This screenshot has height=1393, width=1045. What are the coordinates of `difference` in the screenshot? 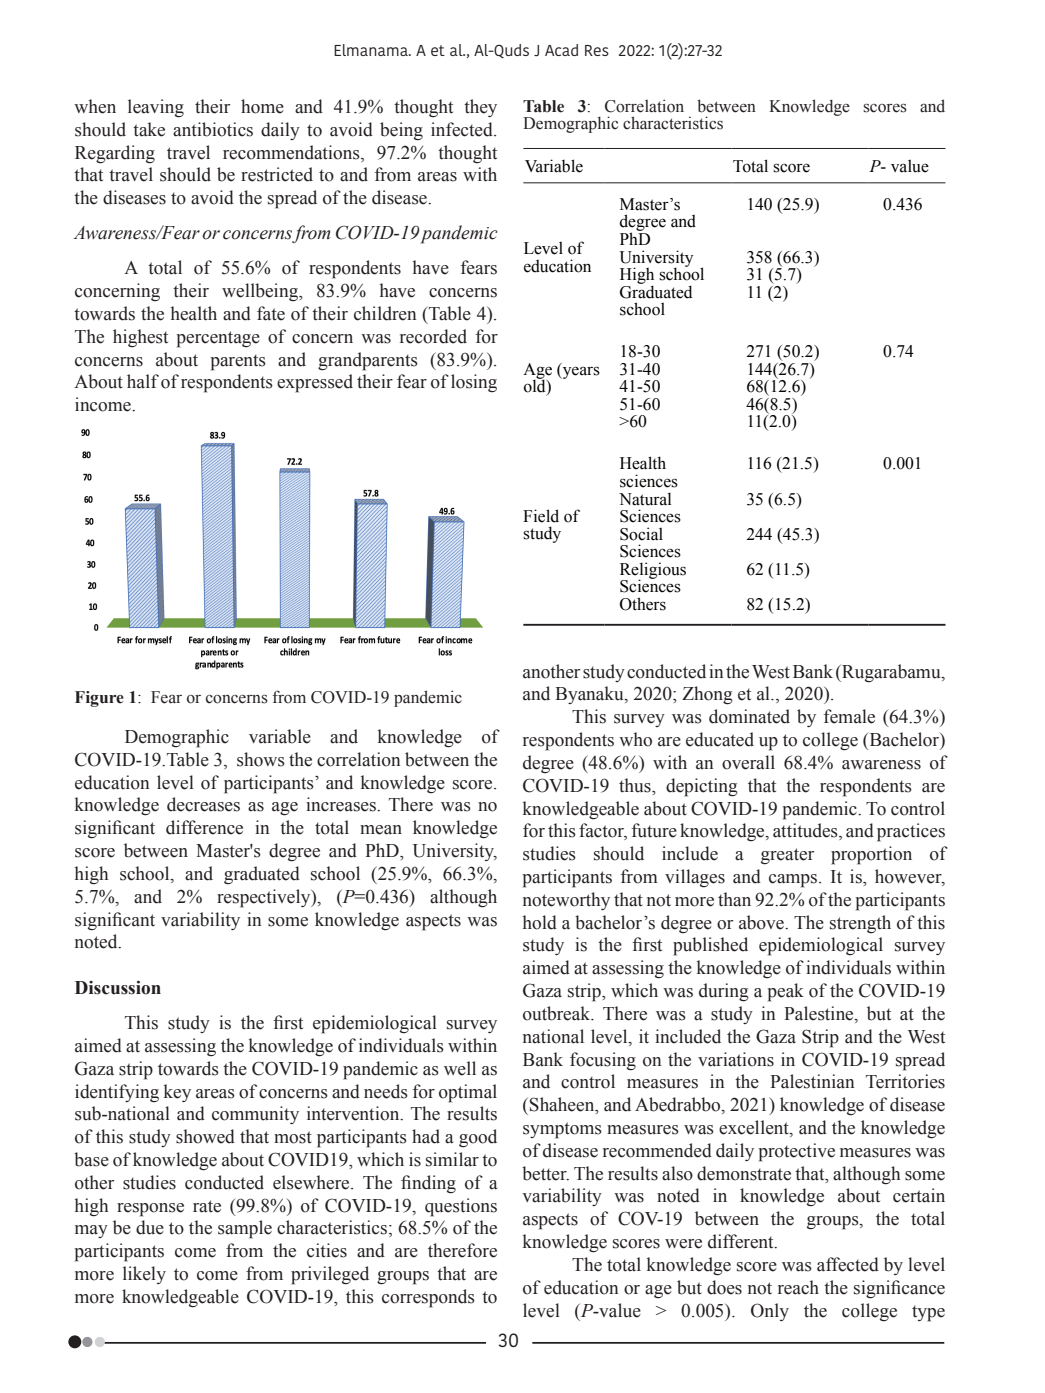 It's located at (204, 827).
